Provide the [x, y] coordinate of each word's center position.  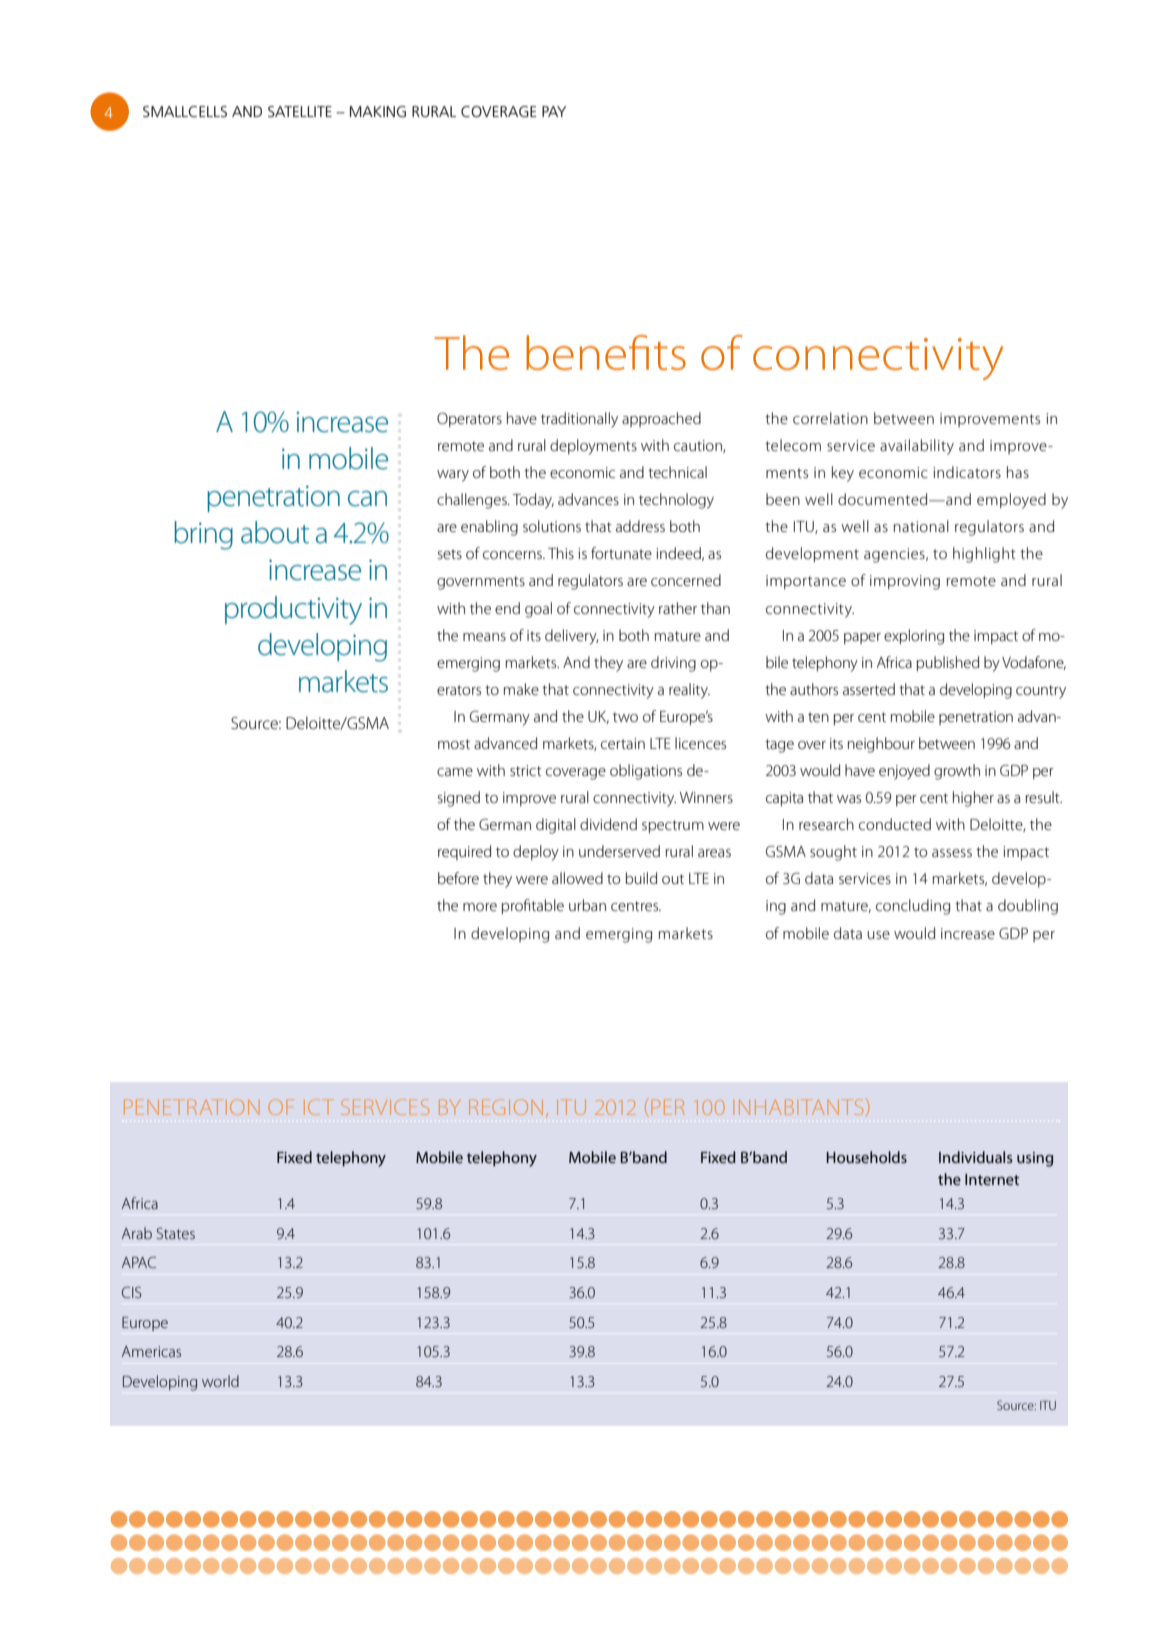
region [506, 1107]
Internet [992, 1179]
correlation [830, 418]
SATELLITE [300, 111]
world [220, 1381]
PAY [554, 111]
